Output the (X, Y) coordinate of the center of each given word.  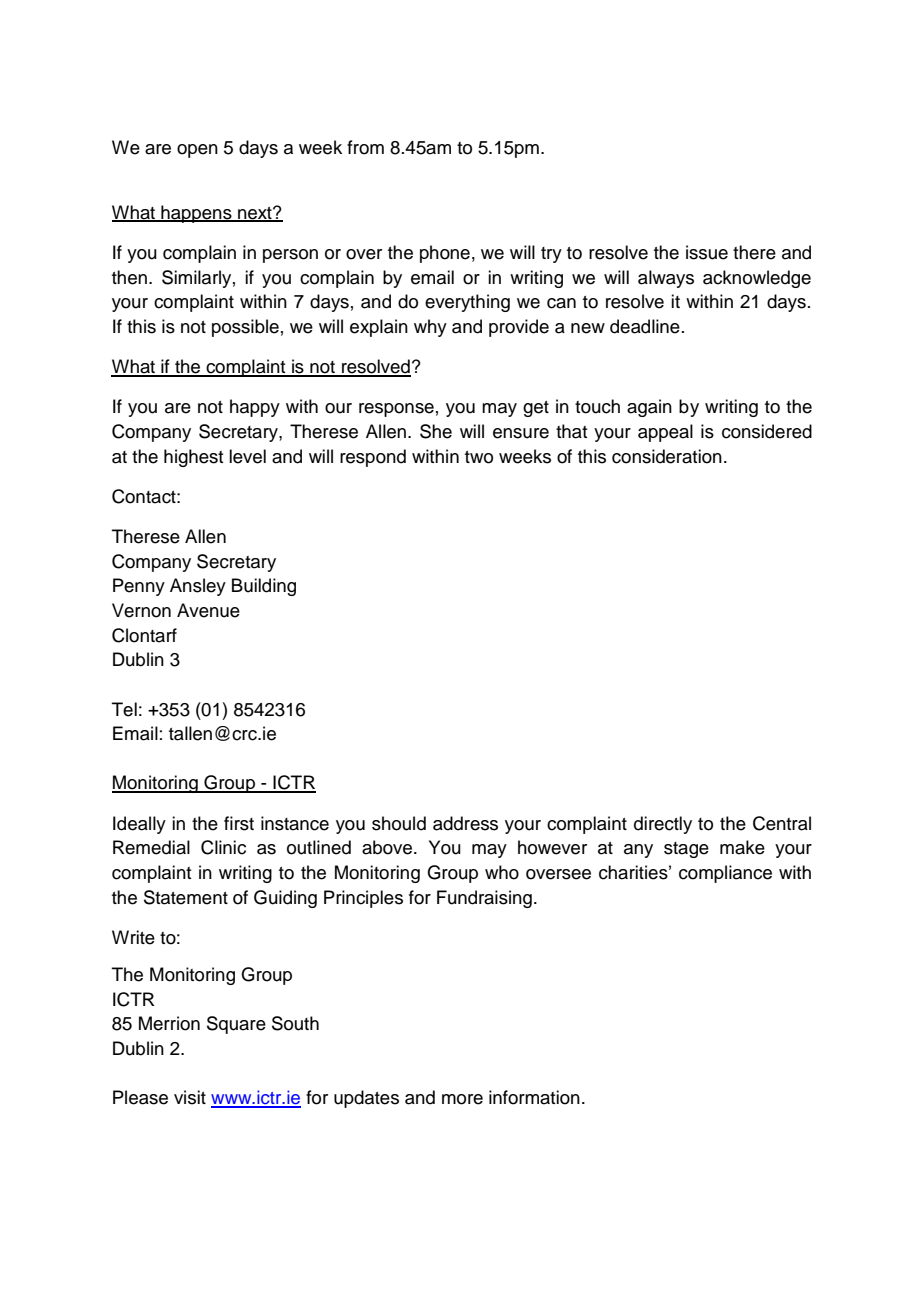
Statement (186, 897)
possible (245, 328)
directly (663, 825)
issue (707, 252)
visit (190, 1097)
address (465, 823)
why (430, 328)
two (479, 457)
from (365, 147)
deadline (645, 326)
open (197, 151)
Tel (124, 709)
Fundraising (484, 899)
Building (264, 587)
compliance (725, 874)
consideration (667, 456)
